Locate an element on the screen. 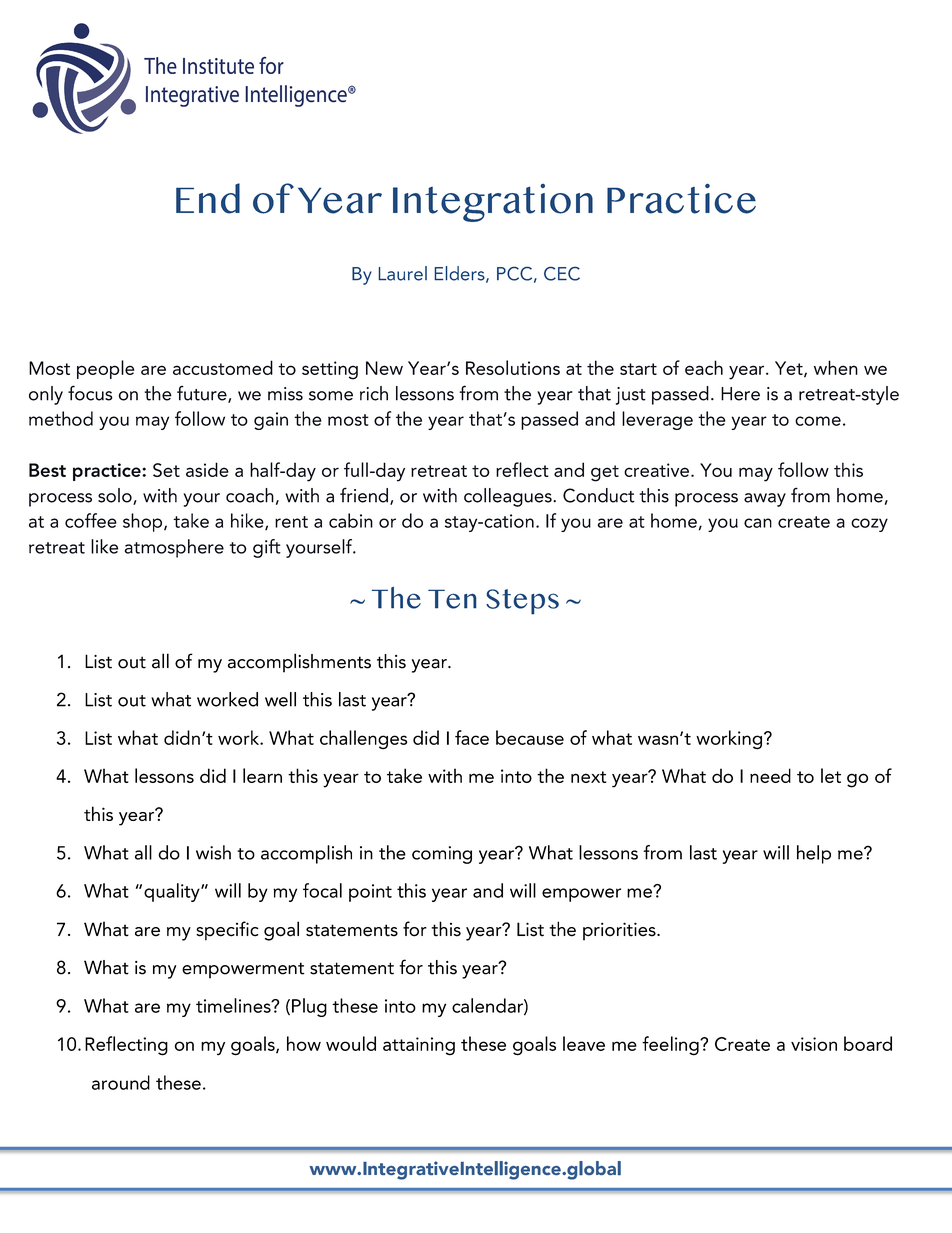  rich is located at coordinates (374, 393).
